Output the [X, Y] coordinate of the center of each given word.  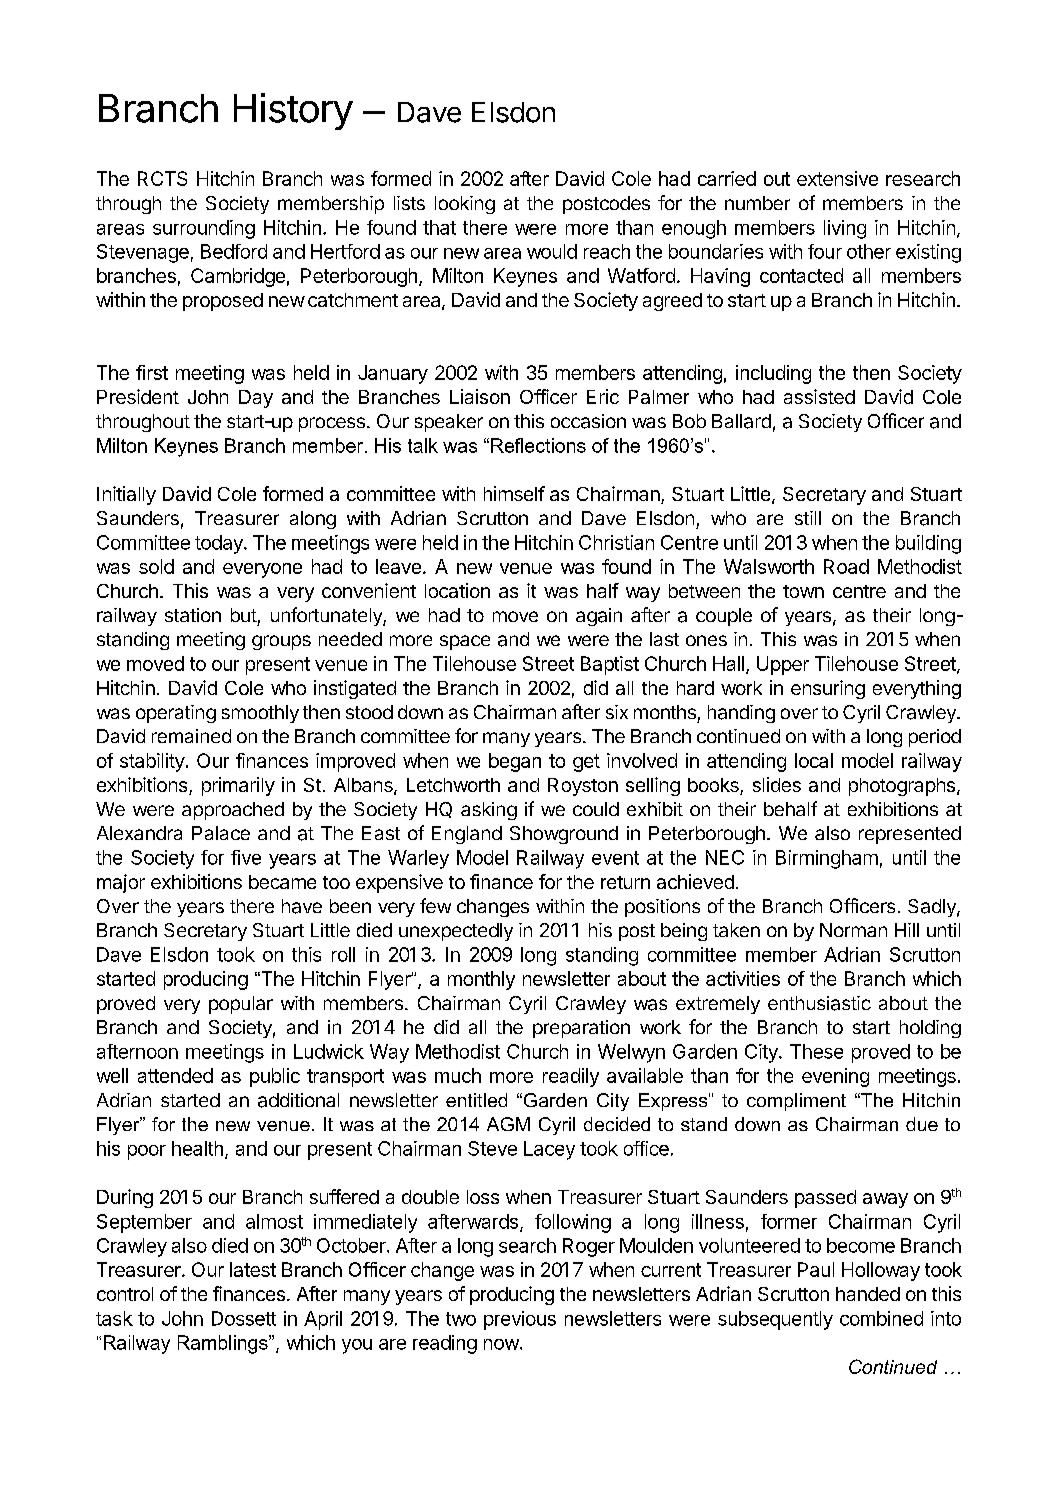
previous [520, 1320]
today [220, 544]
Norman [853, 930]
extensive [837, 178]
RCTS [162, 178]
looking [465, 205]
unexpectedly [456, 932]
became [282, 882]
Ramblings [224, 1344]
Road [846, 566]
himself [514, 493]
